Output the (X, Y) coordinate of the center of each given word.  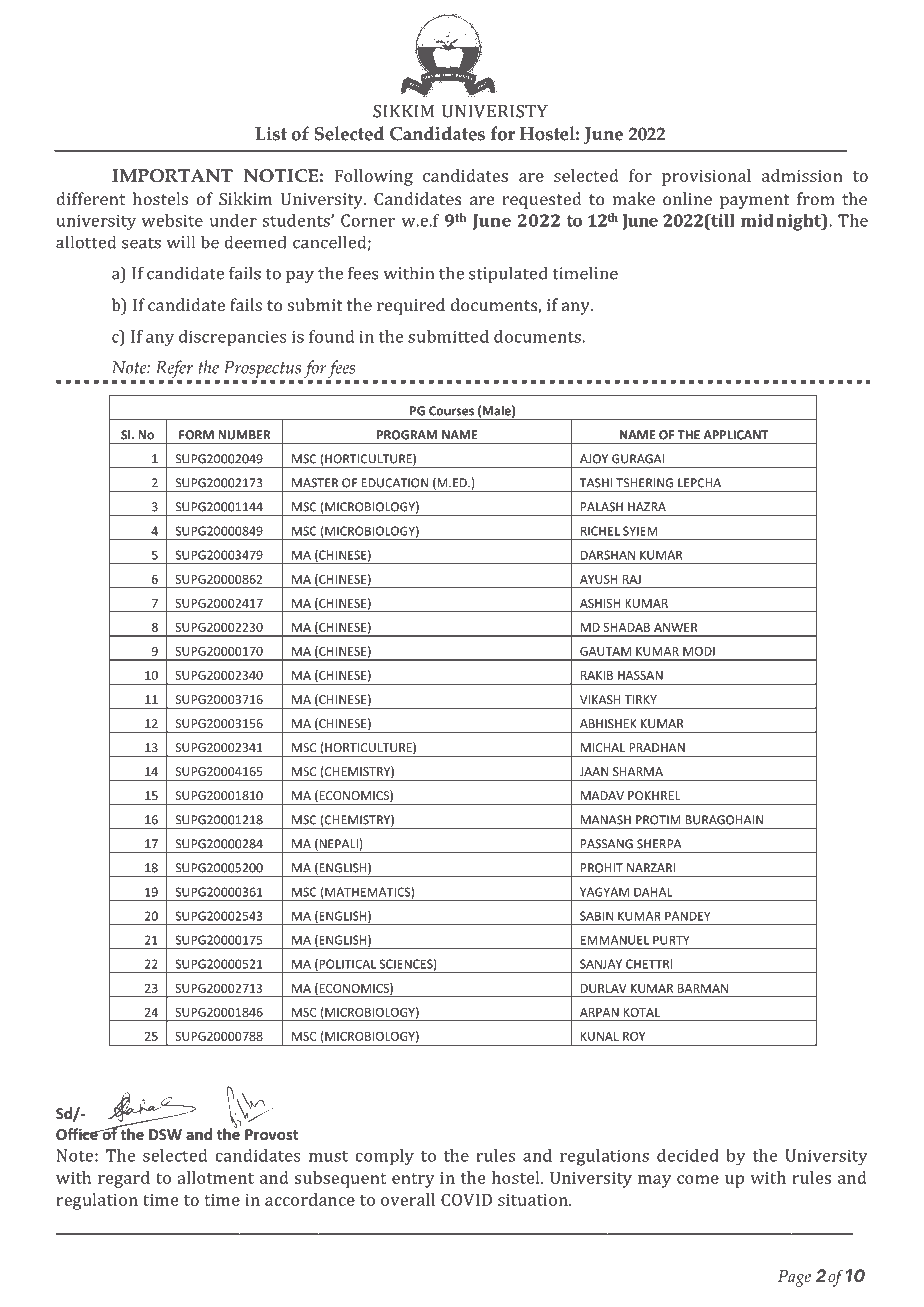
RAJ (632, 579)
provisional (706, 177)
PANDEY (688, 916)
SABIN (596, 916)
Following (374, 177)
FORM (196, 435)
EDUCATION (394, 483)
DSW (165, 1134)
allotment (215, 1177)
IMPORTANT (172, 175)
